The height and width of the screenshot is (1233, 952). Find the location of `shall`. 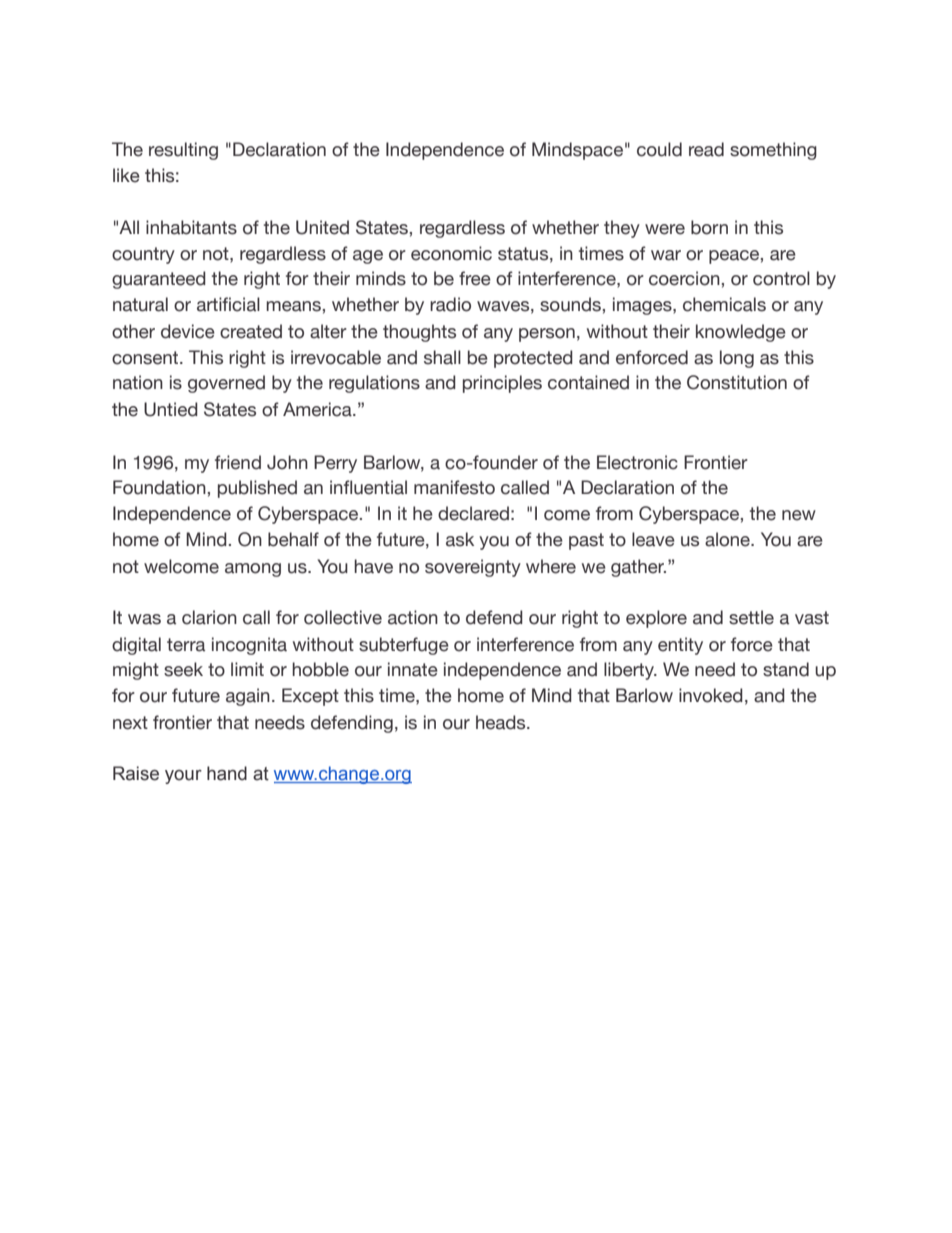

shall is located at coordinates (442, 357).
